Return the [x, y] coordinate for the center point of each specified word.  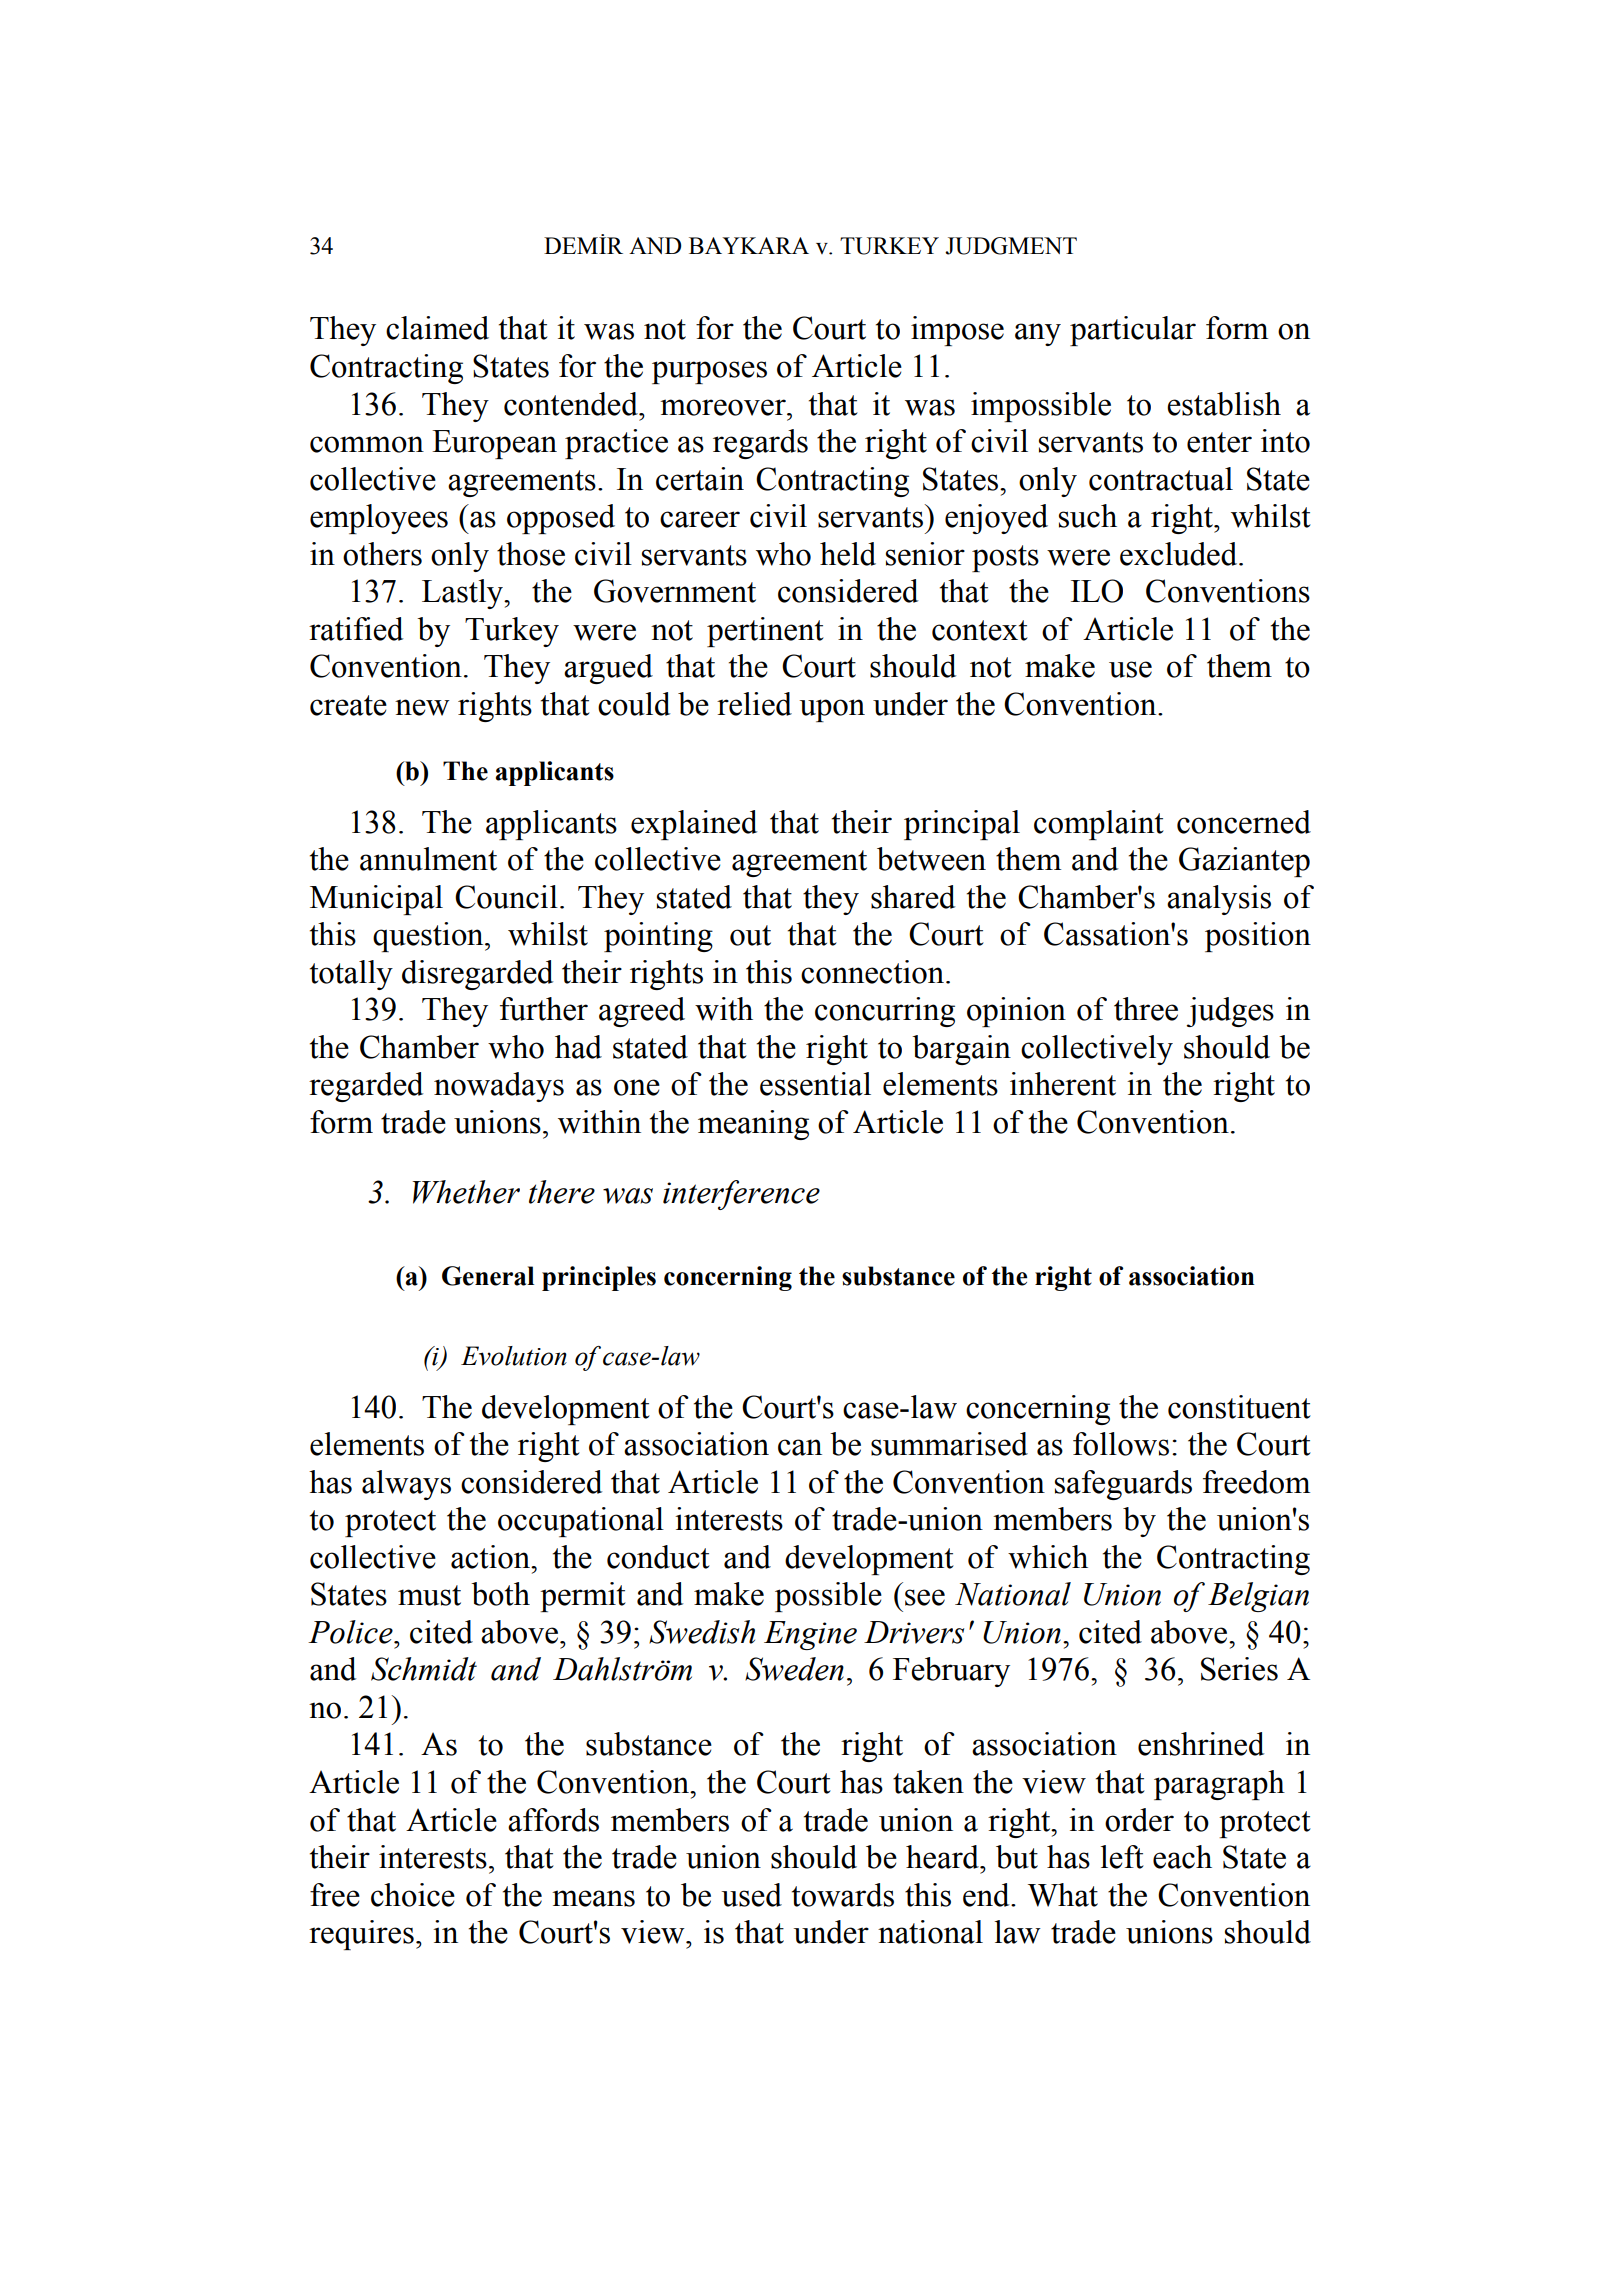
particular [1133, 331]
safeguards [1123, 1485]
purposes [709, 372]
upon [832, 710]
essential [815, 1084]
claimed [437, 328]
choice [413, 1895]
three [1146, 1009]
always [406, 1485]
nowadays [499, 1087]
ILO [1097, 591]
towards [843, 1895]
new [422, 707]
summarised [949, 1444]
